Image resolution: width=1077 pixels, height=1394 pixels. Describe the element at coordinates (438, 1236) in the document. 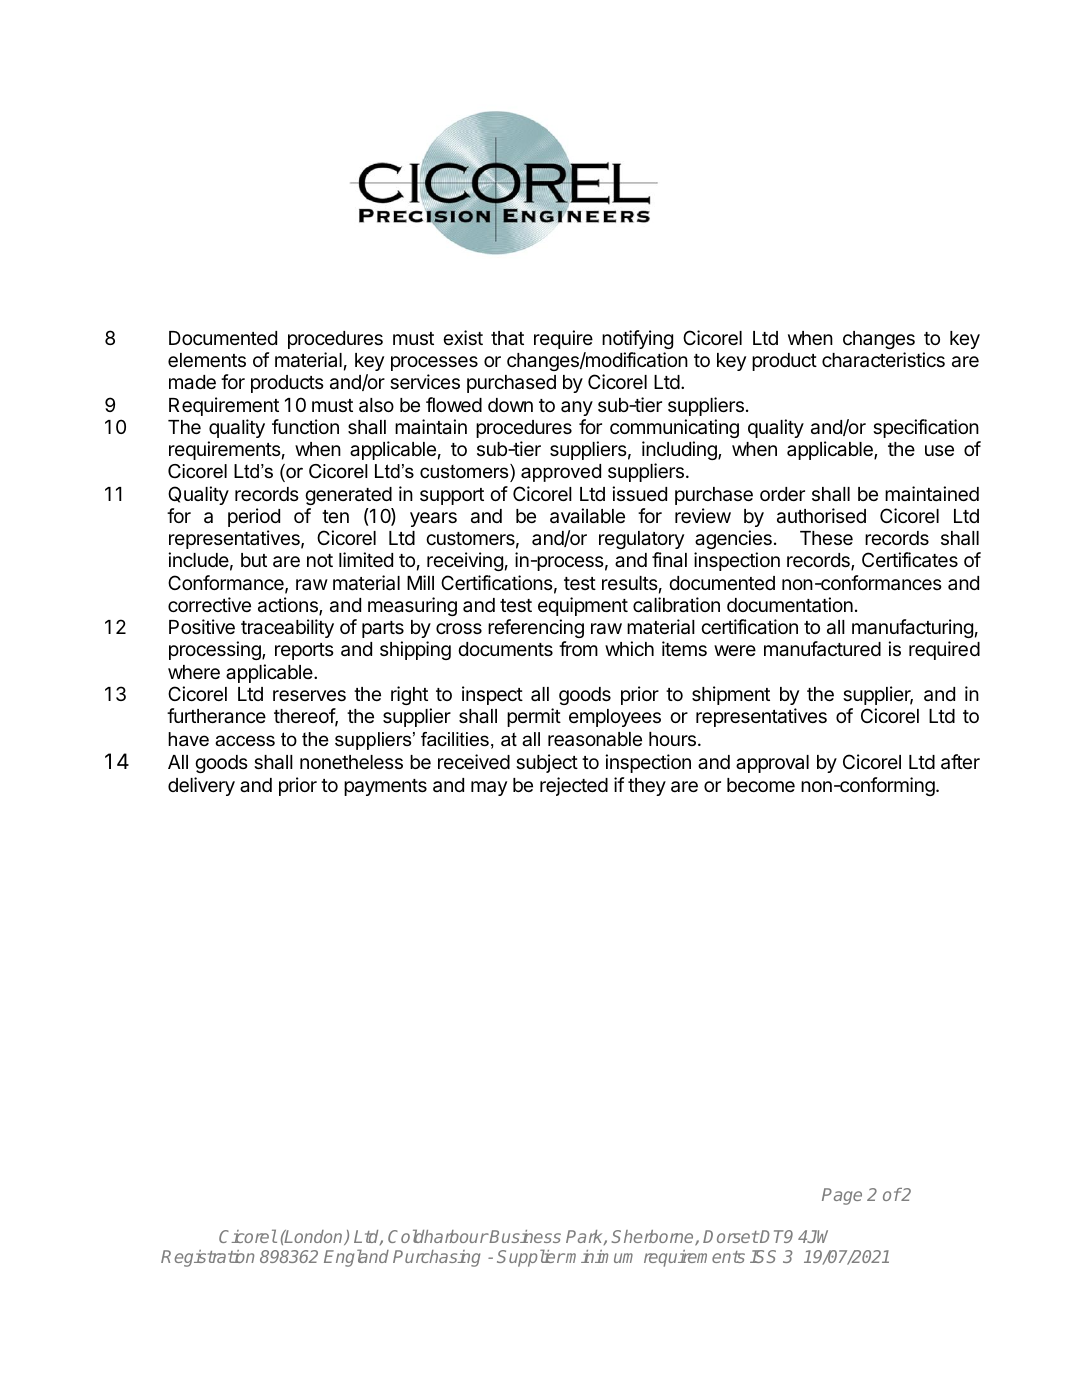

I see `Coldharbour` at that location.
